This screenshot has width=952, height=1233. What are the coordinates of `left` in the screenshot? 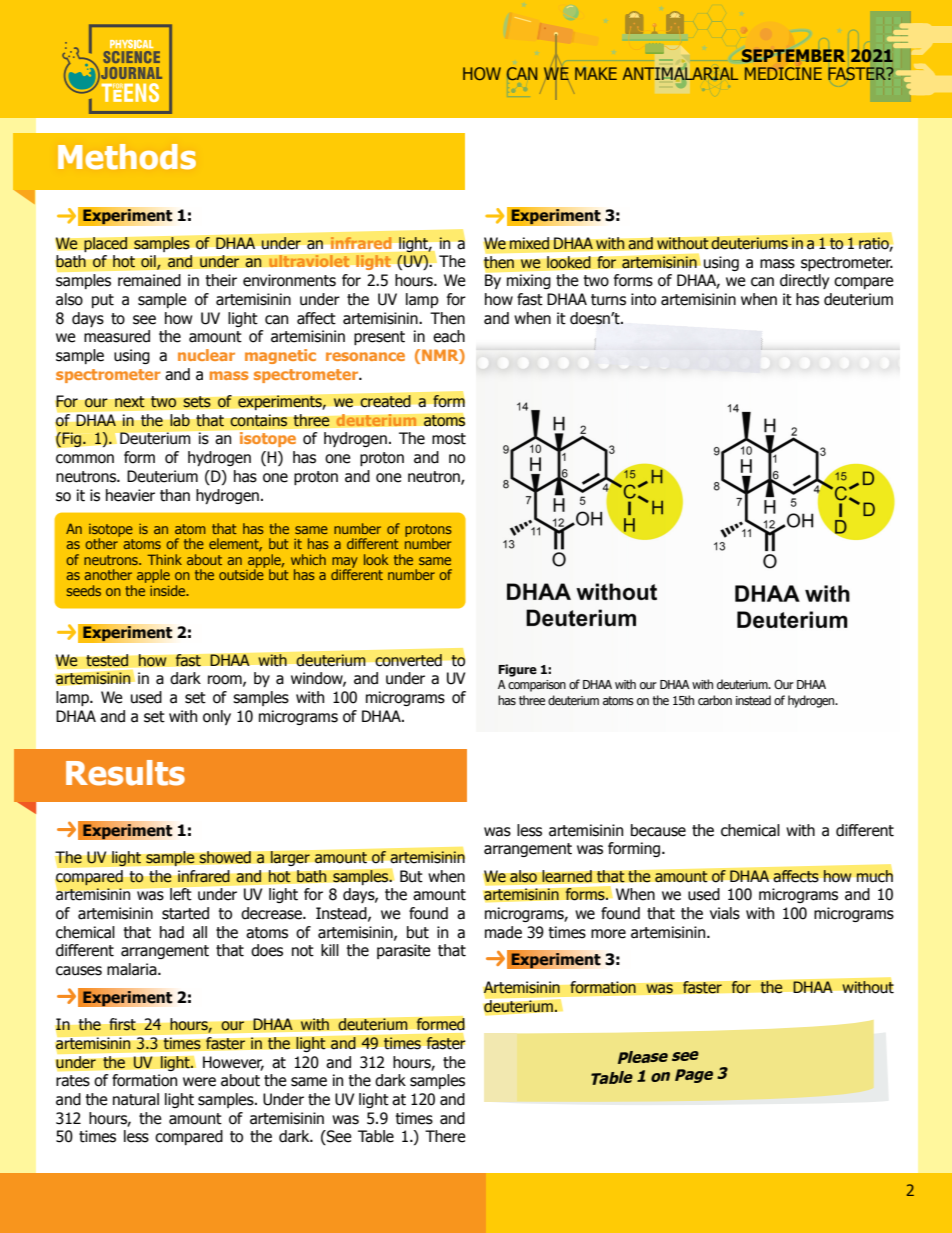 It's located at (180, 894).
